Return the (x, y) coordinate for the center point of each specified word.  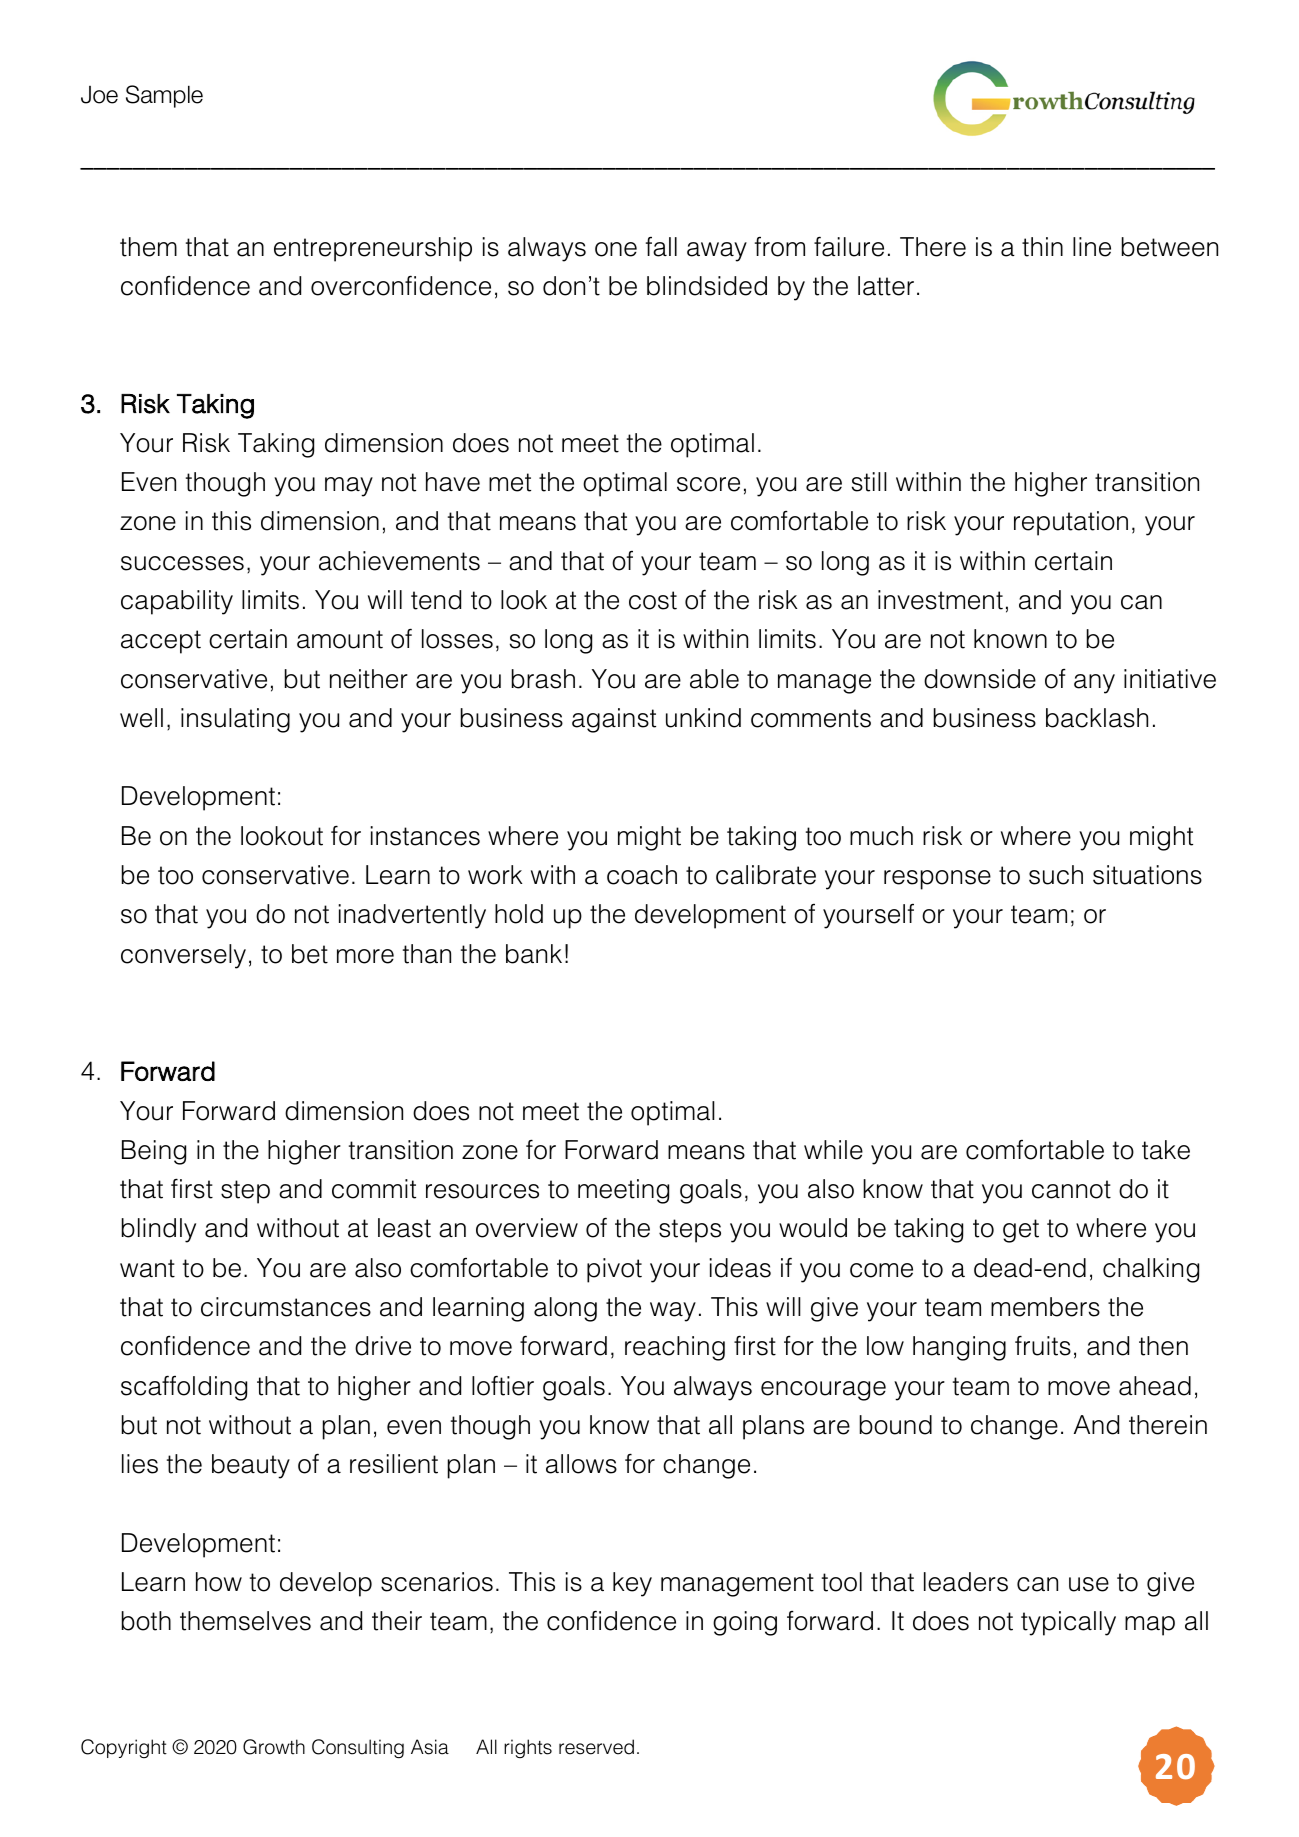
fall (661, 247)
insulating (235, 720)
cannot (1071, 1189)
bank (534, 954)
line (1092, 247)
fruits (1043, 1345)
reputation (1071, 523)
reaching (675, 1348)
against (614, 720)
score (708, 484)
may (349, 487)
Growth (274, 1747)
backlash (1097, 718)
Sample (164, 96)
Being (154, 1152)
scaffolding (184, 1388)
